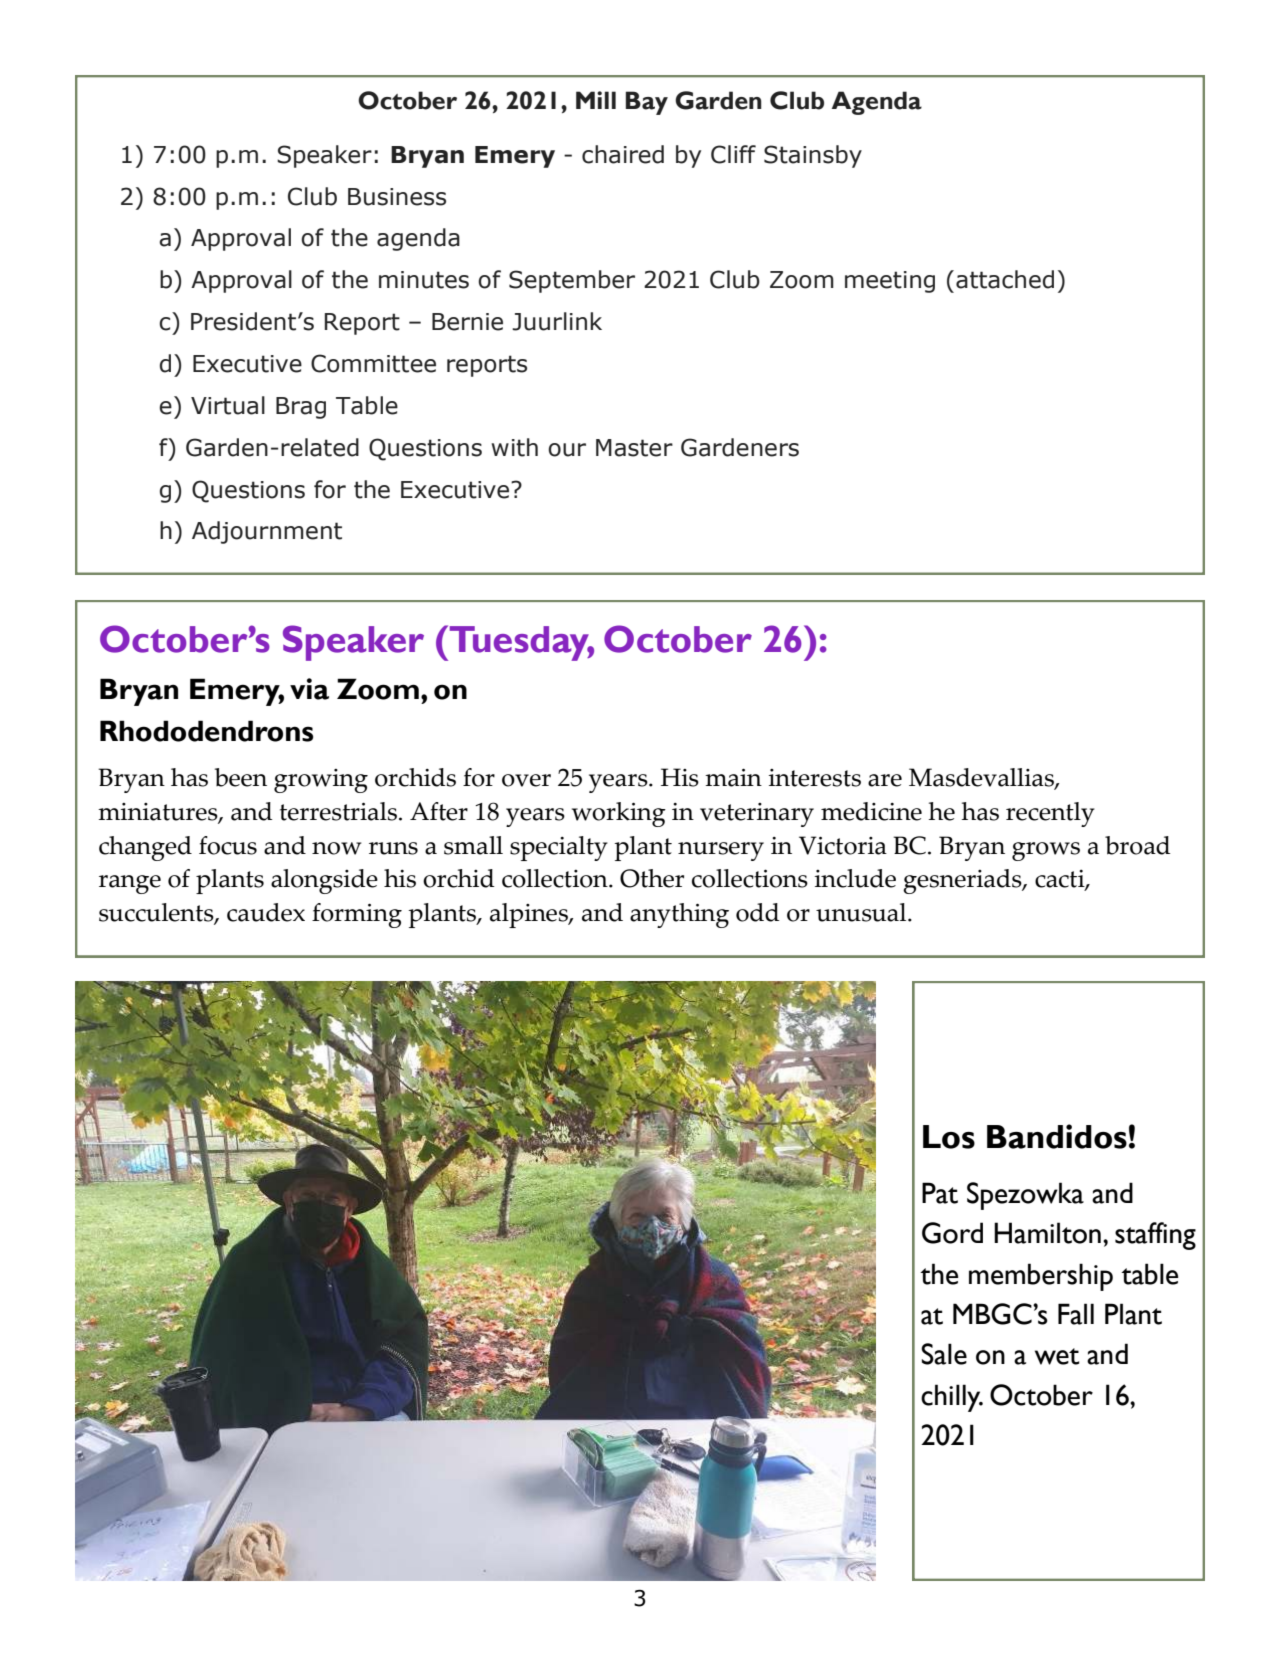 Image resolution: width=1280 pixels, height=1656 pixels. I want to click on Virtual, so click(228, 405).
